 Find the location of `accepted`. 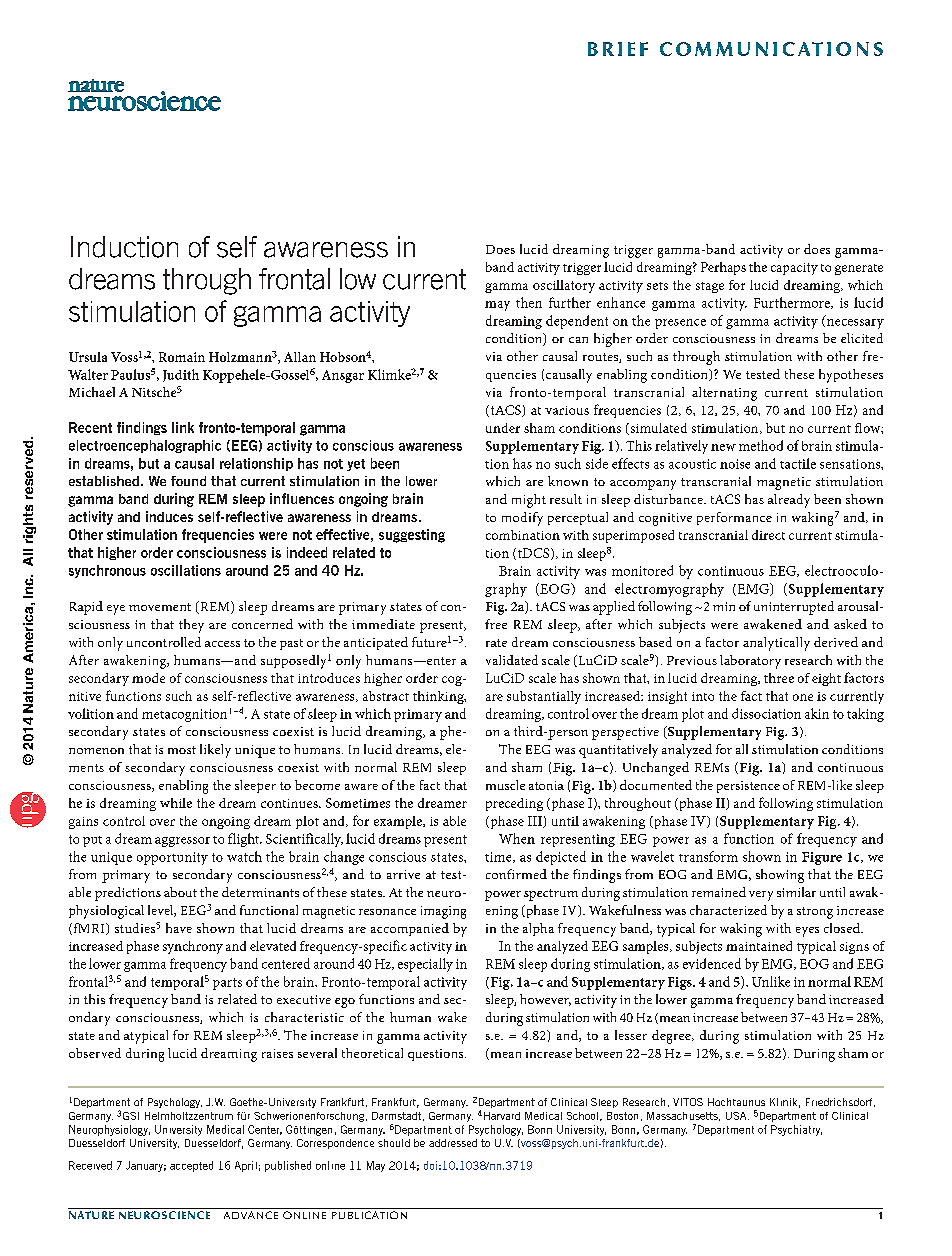

accepted is located at coordinates (191, 1166).
